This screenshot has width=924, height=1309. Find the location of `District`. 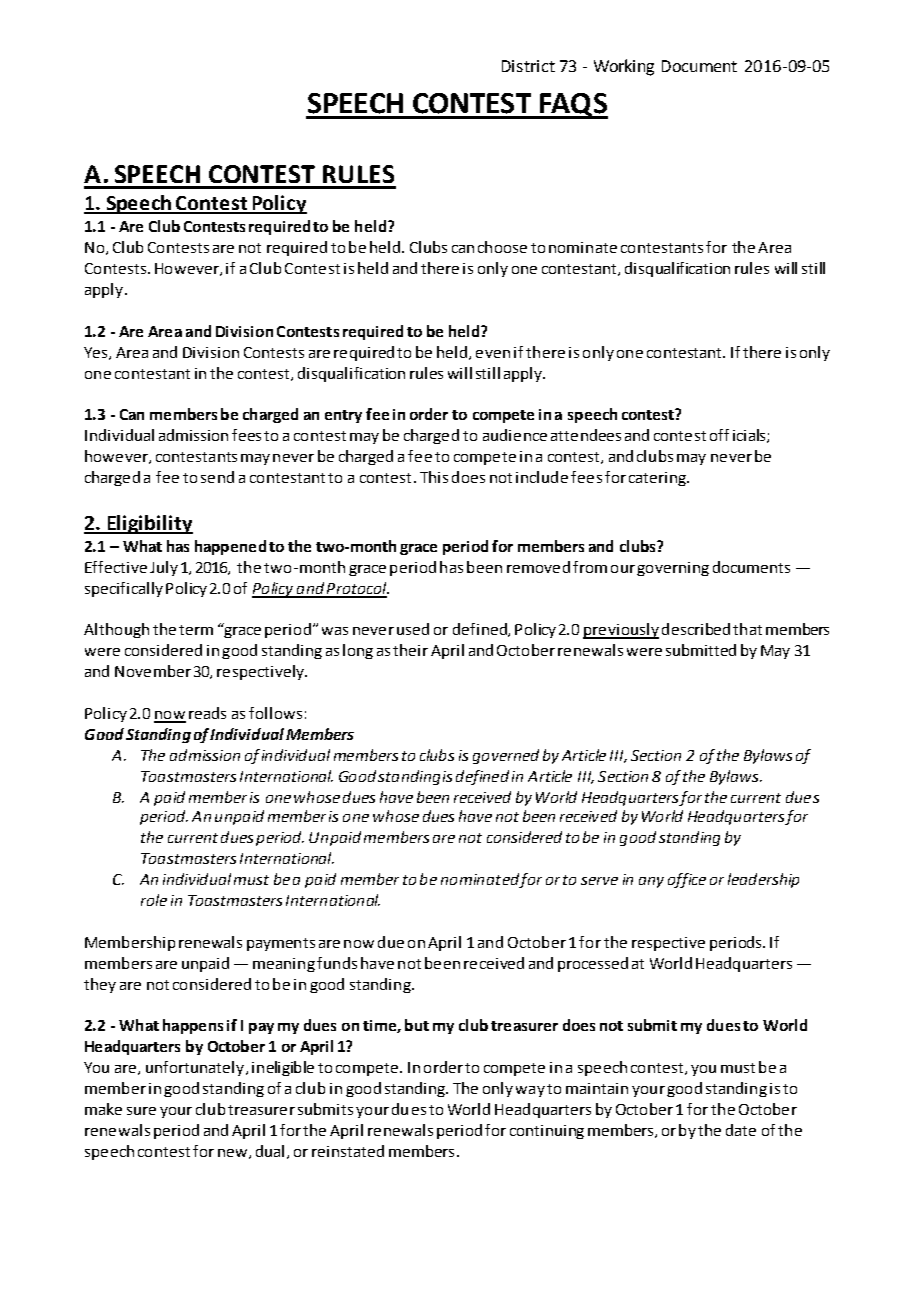

District is located at coordinates (528, 66).
